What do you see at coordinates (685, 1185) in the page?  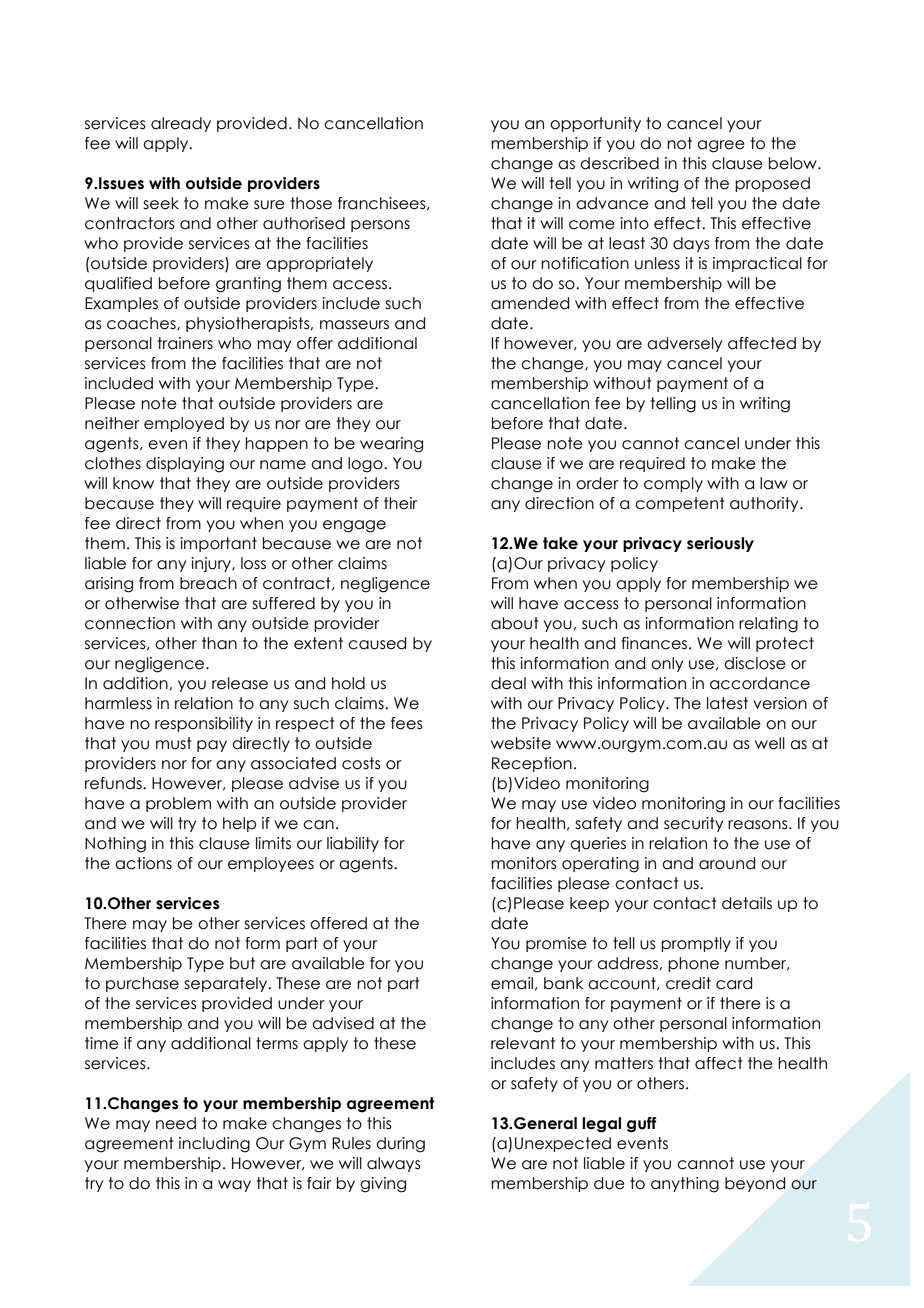 I see `anything` at bounding box center [685, 1185].
